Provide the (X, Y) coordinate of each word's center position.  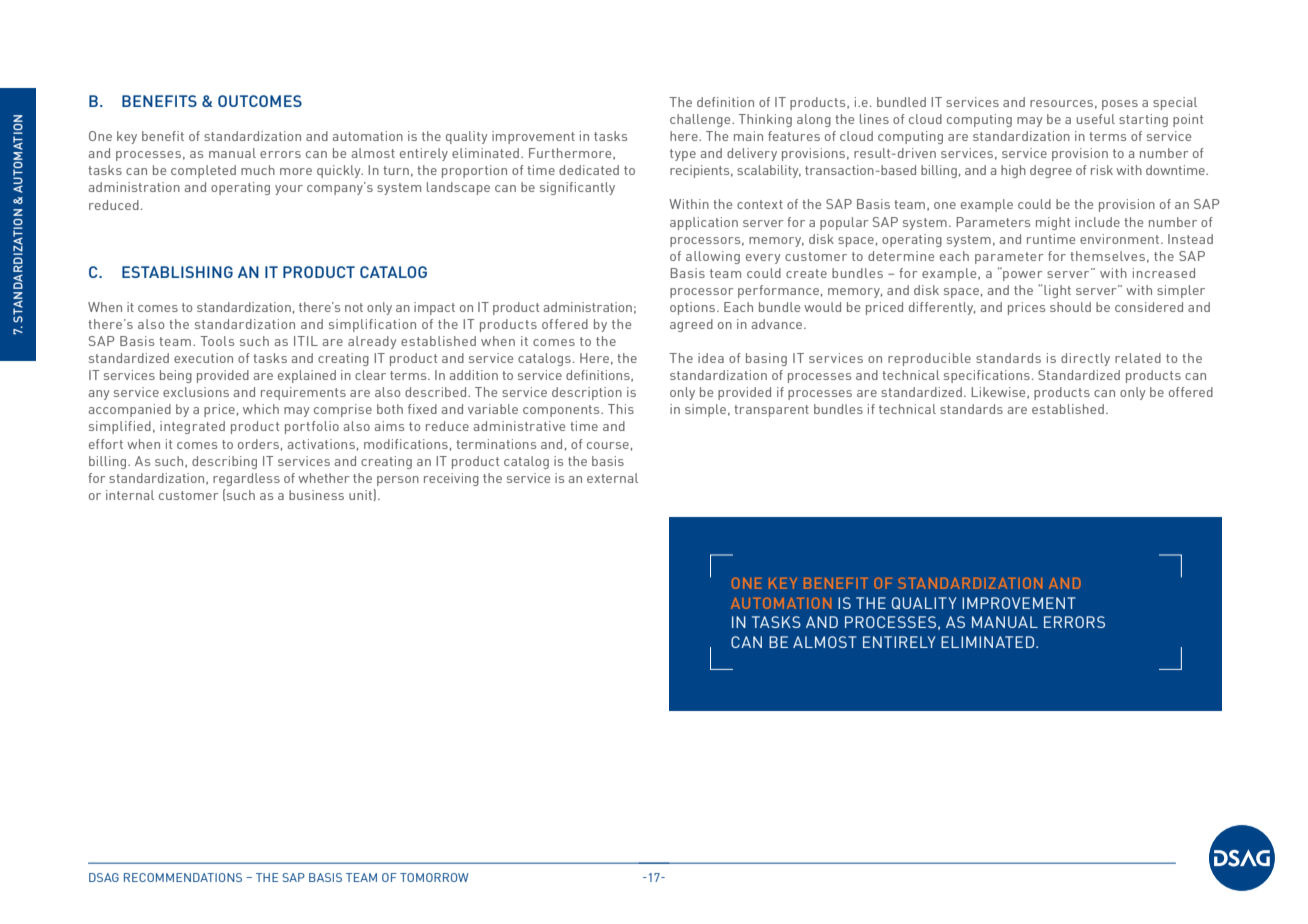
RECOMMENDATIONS (183, 877)
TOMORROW (434, 877)
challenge (701, 120)
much (258, 170)
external (612, 478)
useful (1096, 119)
